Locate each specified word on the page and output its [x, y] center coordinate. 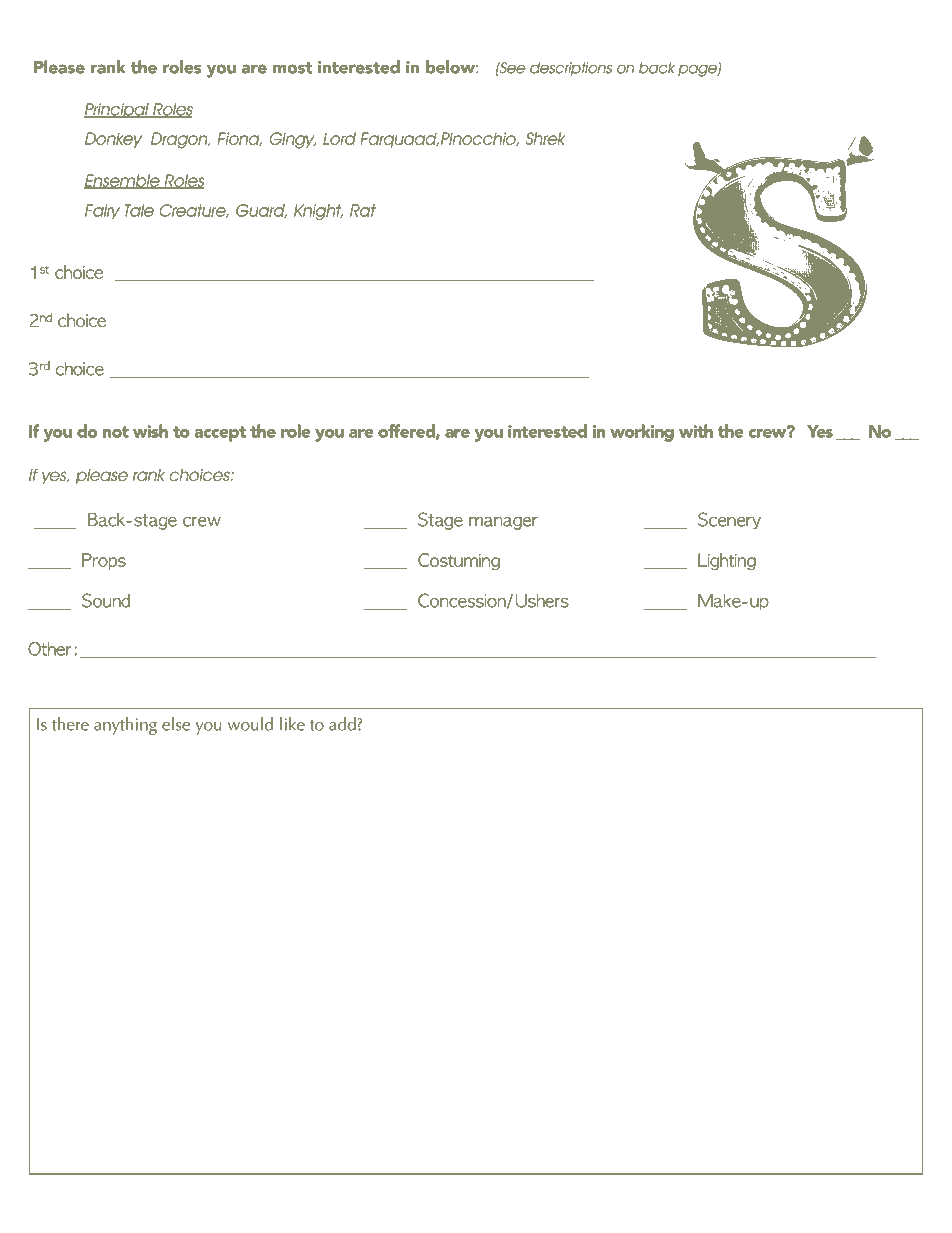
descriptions [571, 69]
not [116, 432]
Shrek [545, 138]
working [642, 433]
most [292, 68]
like [292, 724]
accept [220, 434]
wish [150, 431]
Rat [363, 210]
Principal [117, 111]
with [696, 431]
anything [125, 726]
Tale [139, 210]
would [250, 724]
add [342, 724]
